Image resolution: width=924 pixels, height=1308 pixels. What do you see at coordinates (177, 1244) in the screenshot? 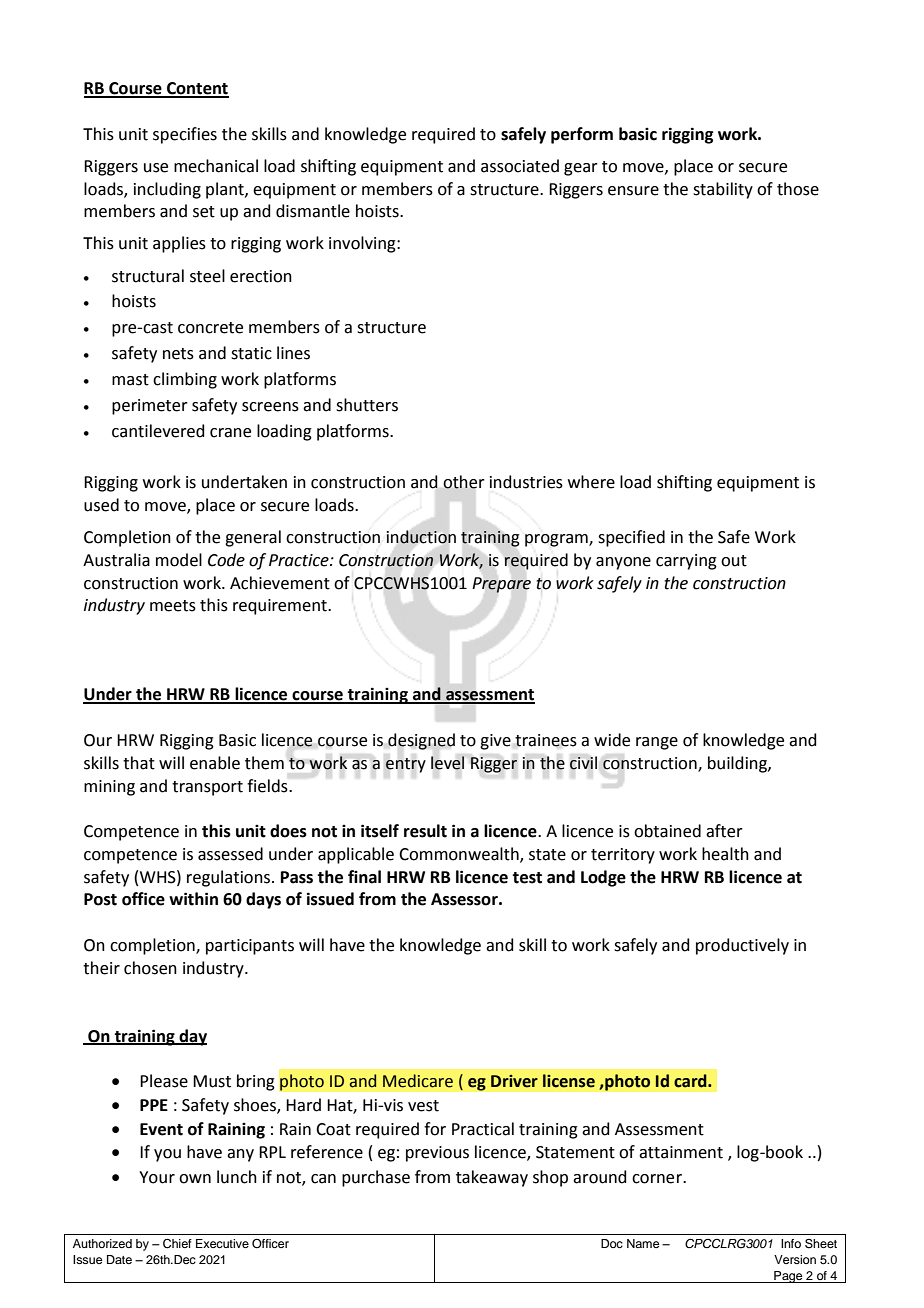
I see `Chief` at bounding box center [177, 1244].
